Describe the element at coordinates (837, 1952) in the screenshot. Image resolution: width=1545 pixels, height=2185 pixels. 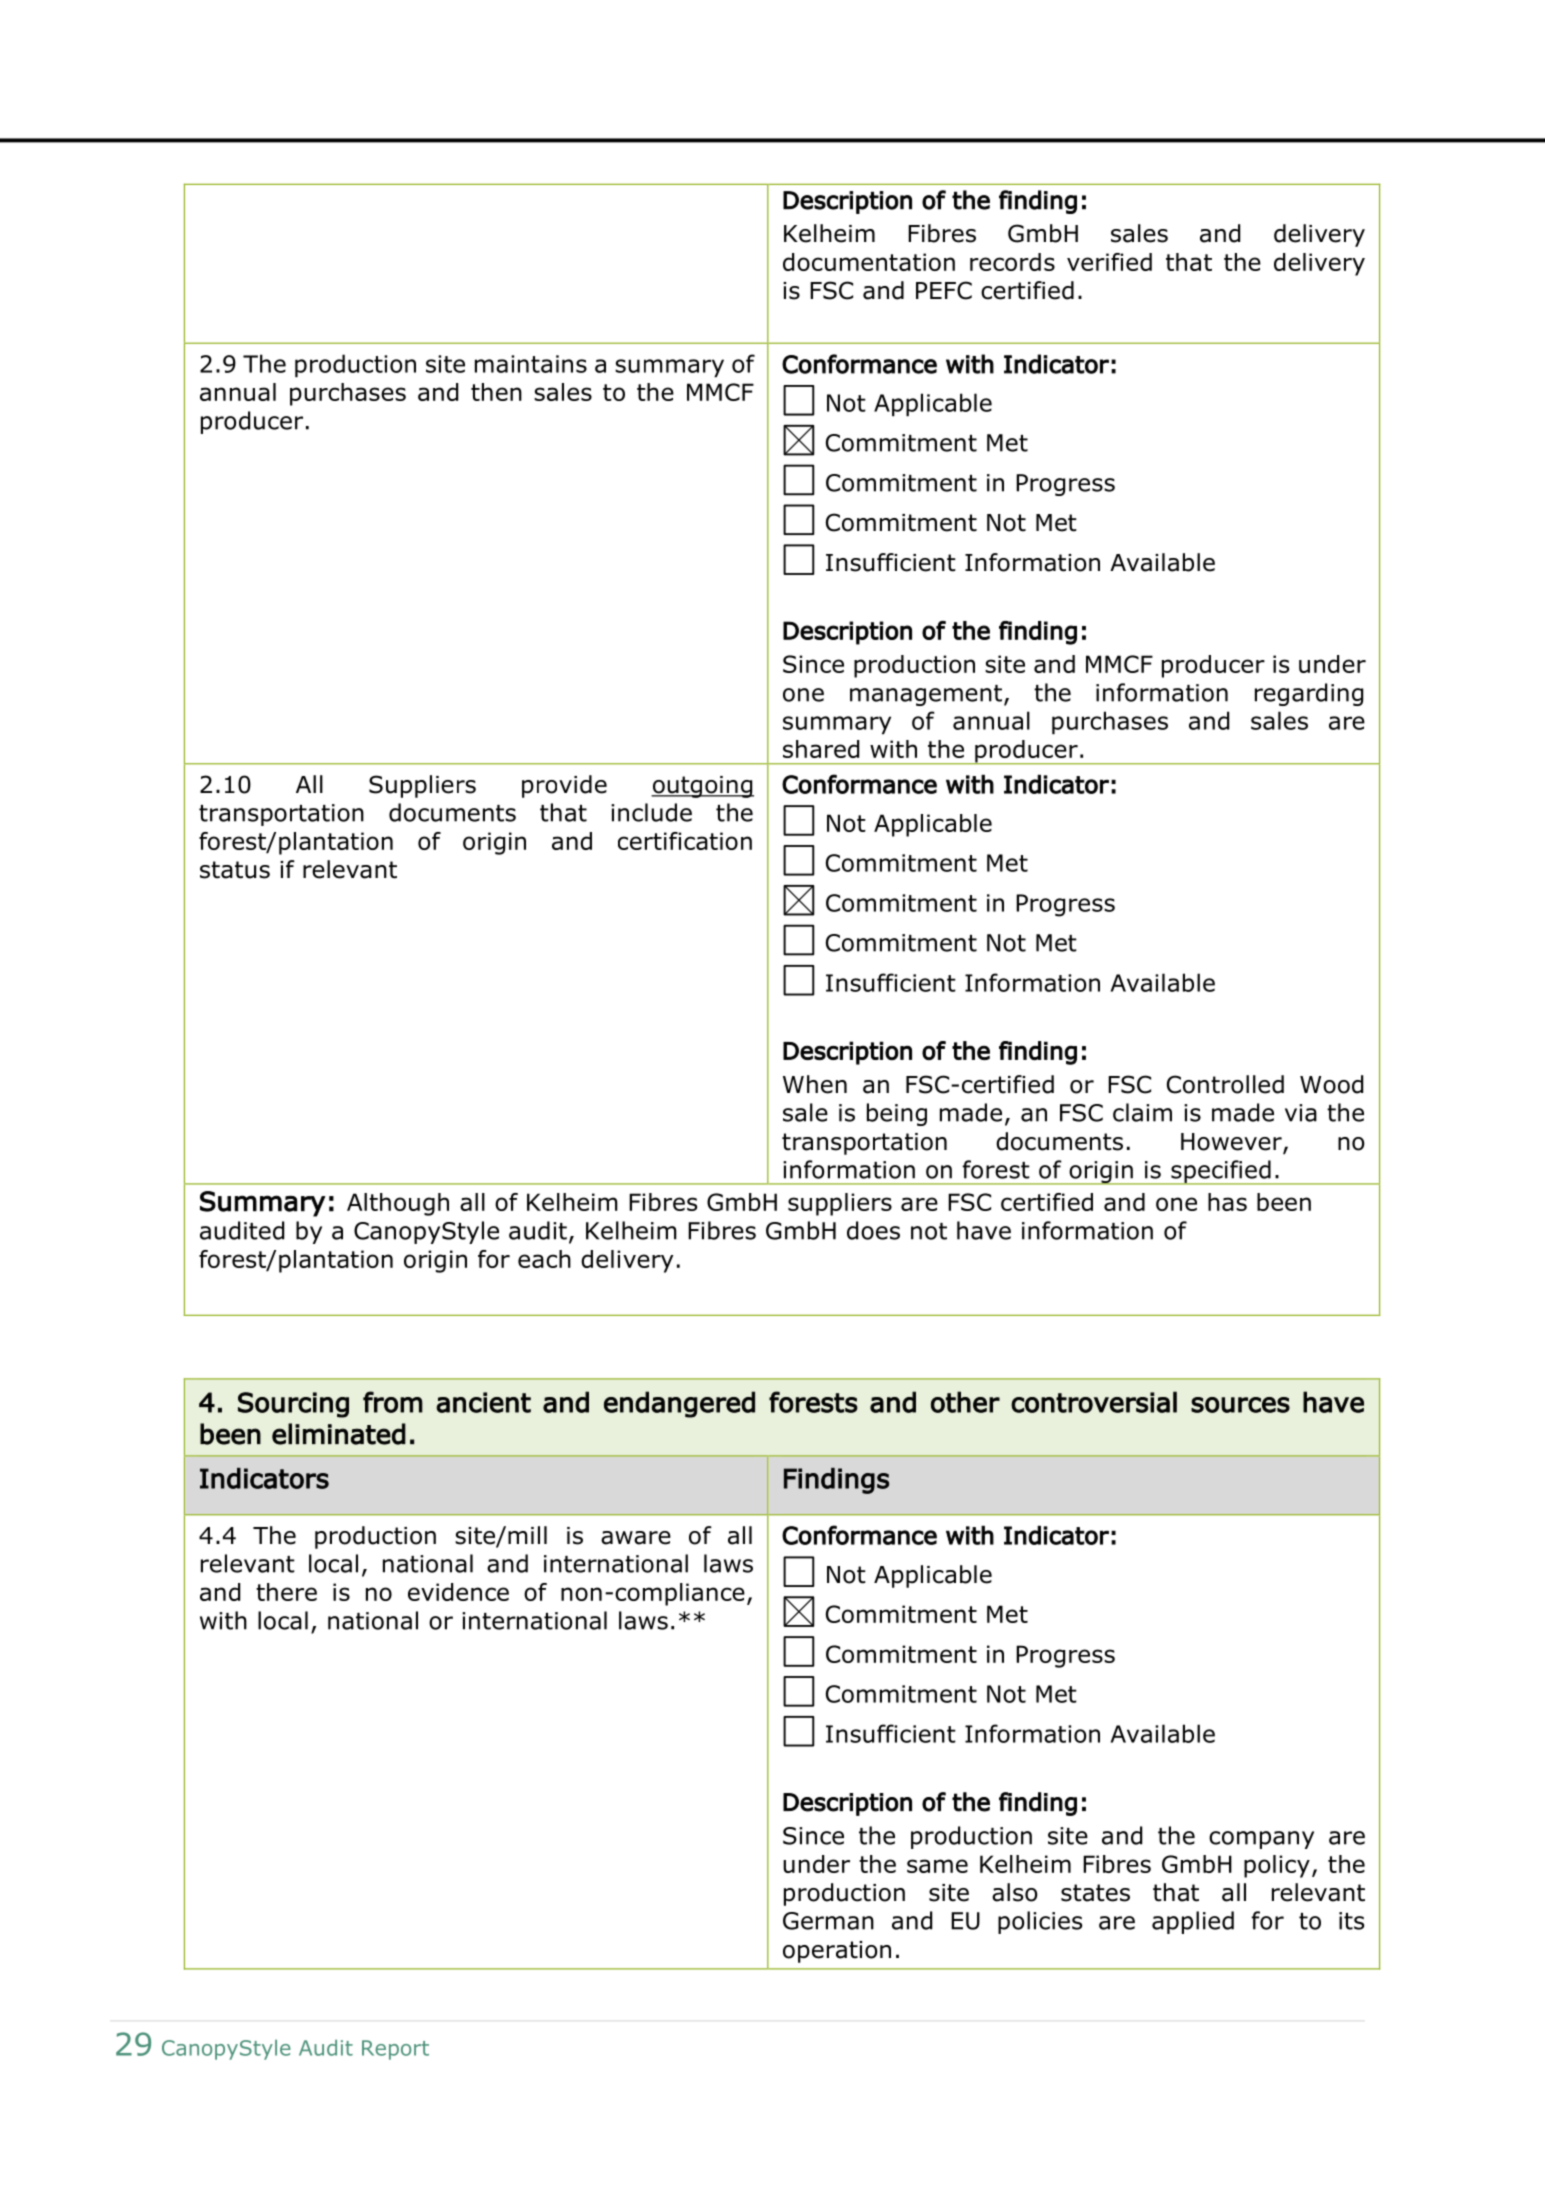
I see `operation` at that location.
